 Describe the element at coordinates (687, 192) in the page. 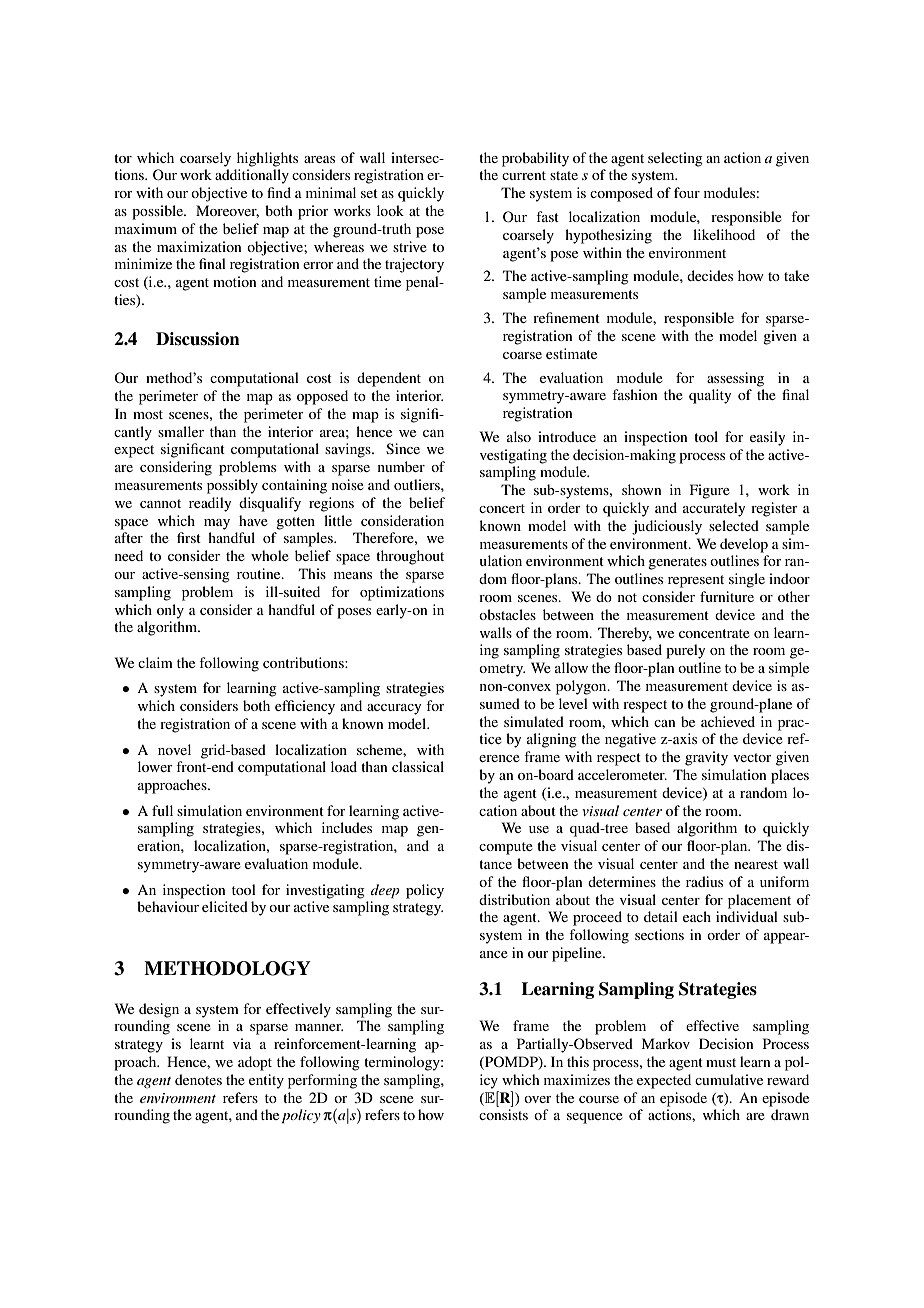

I see `four` at that location.
